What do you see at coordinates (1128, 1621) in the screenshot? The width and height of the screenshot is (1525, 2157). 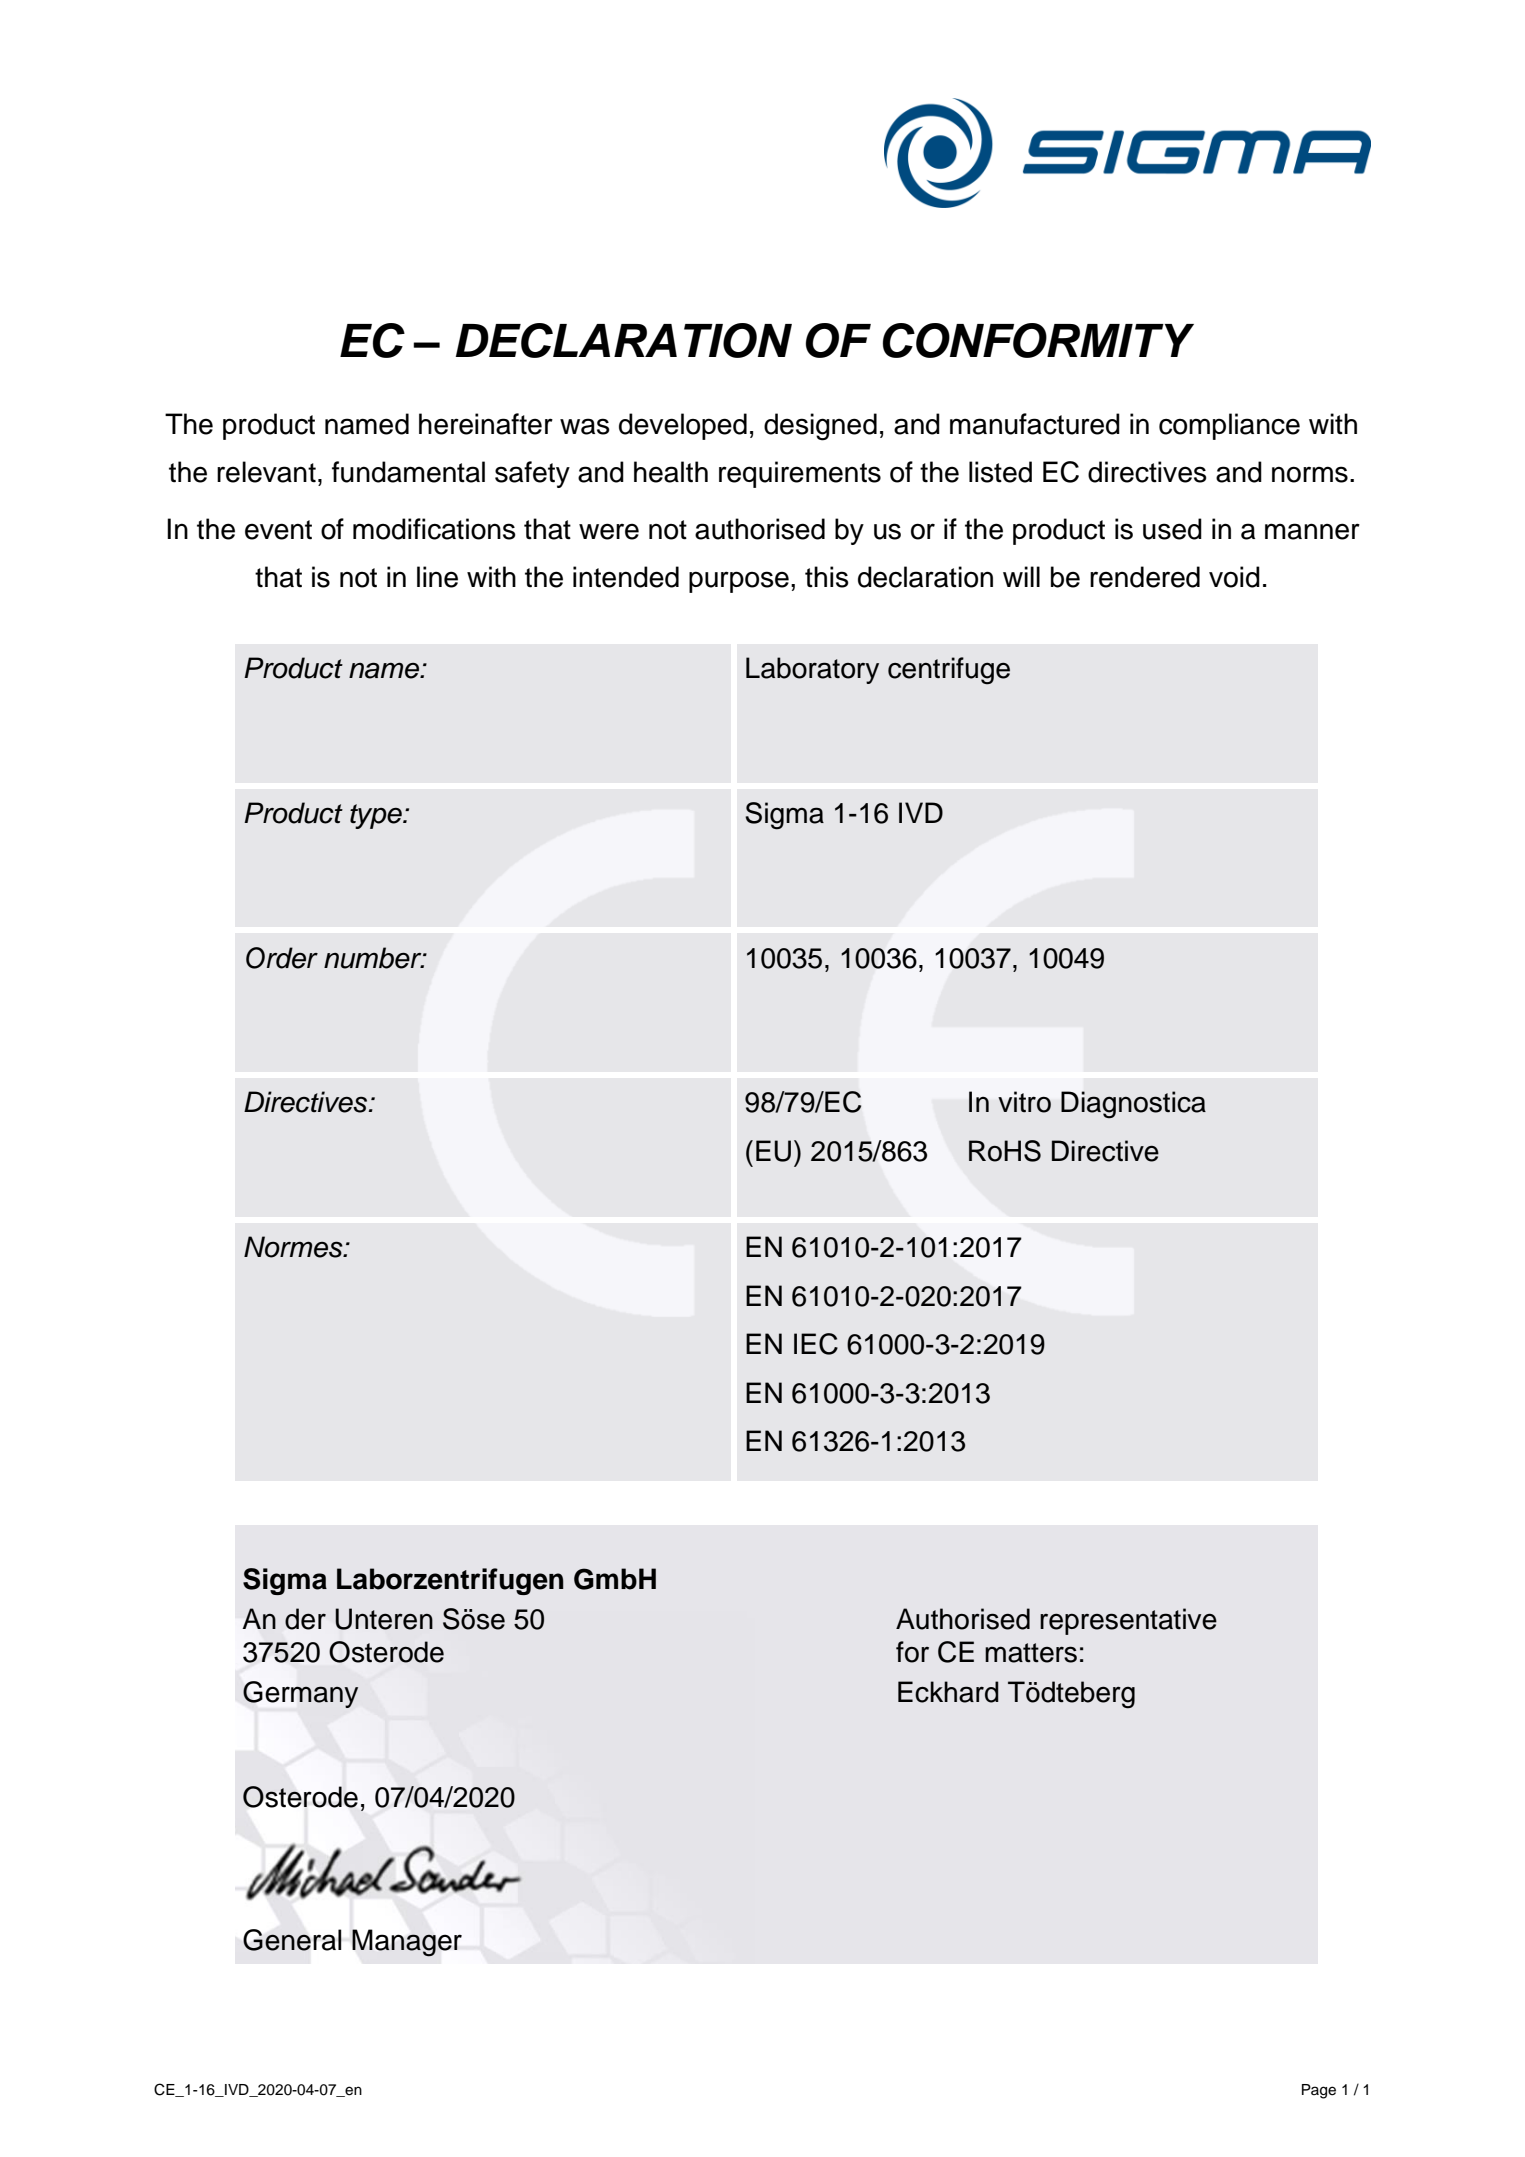 I see `representative` at bounding box center [1128, 1621].
